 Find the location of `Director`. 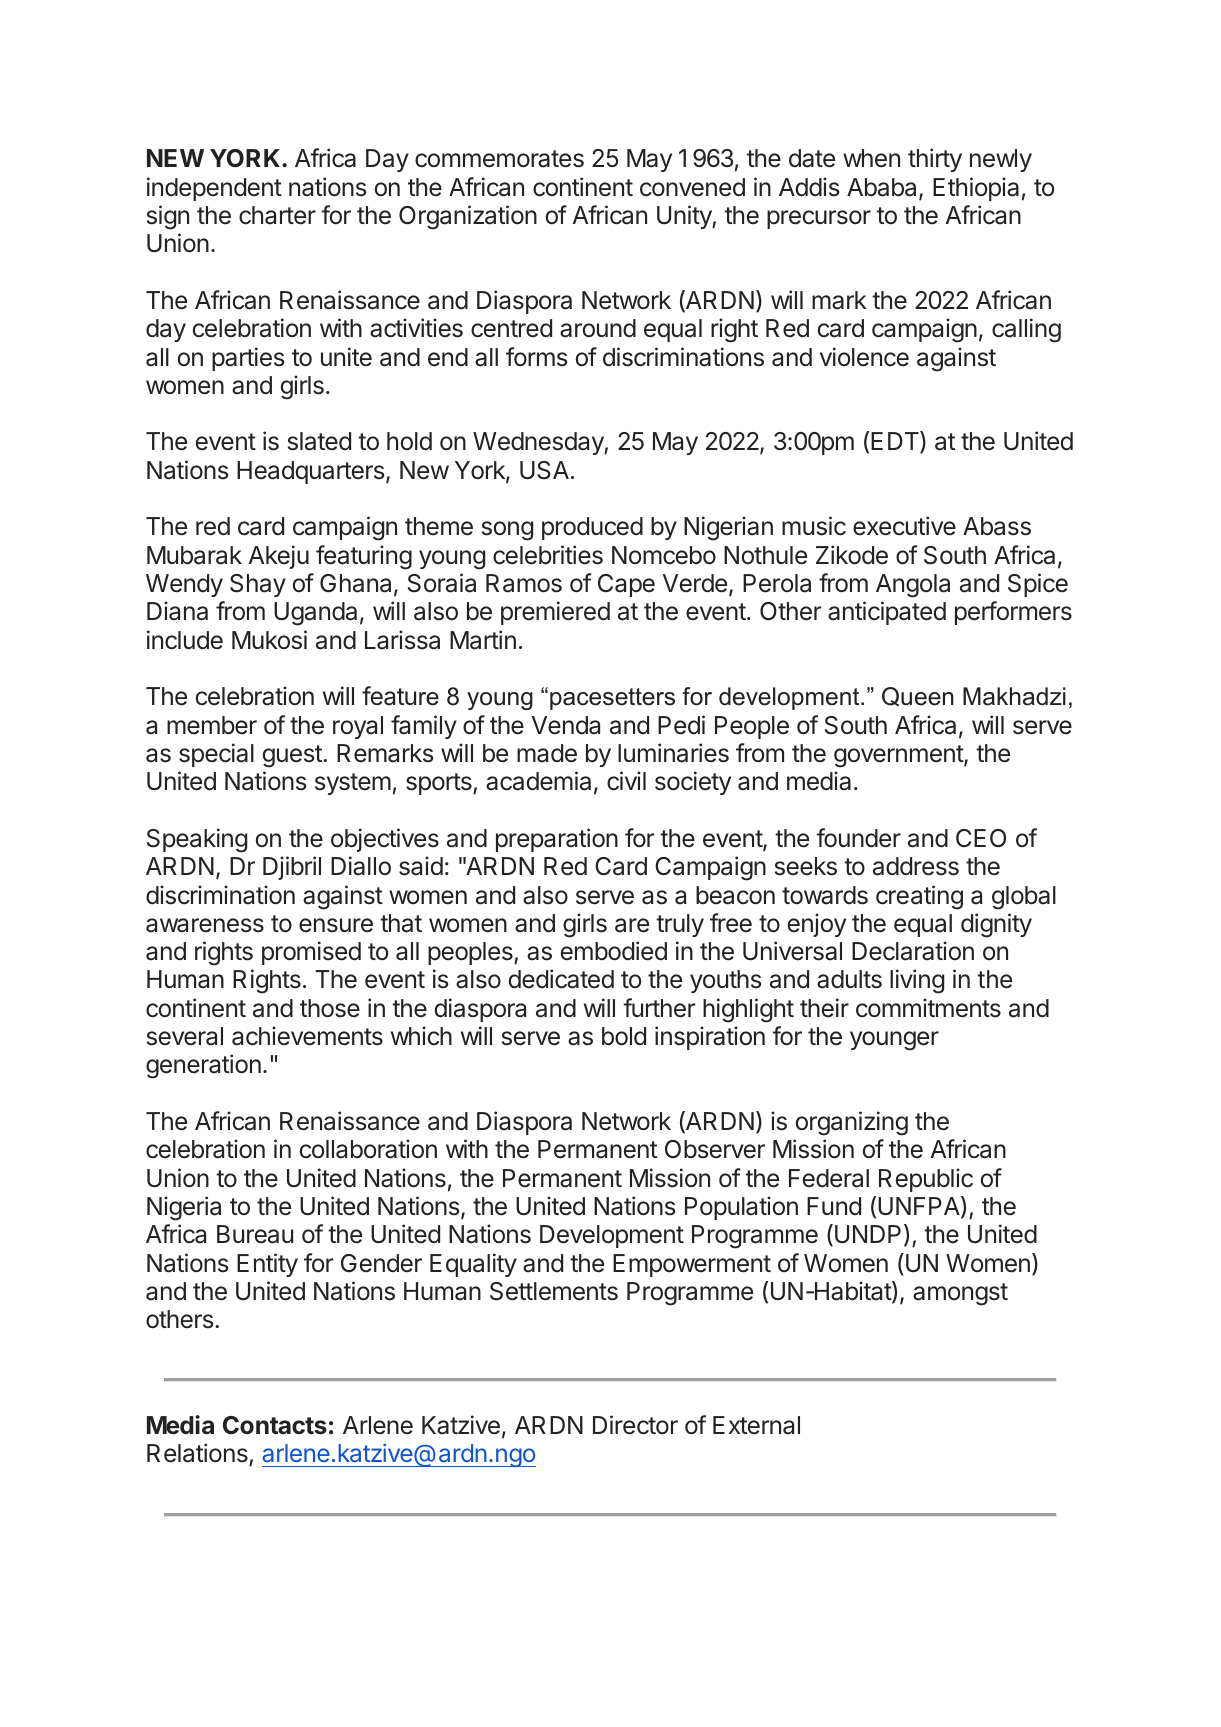

Director is located at coordinates (635, 1425).
